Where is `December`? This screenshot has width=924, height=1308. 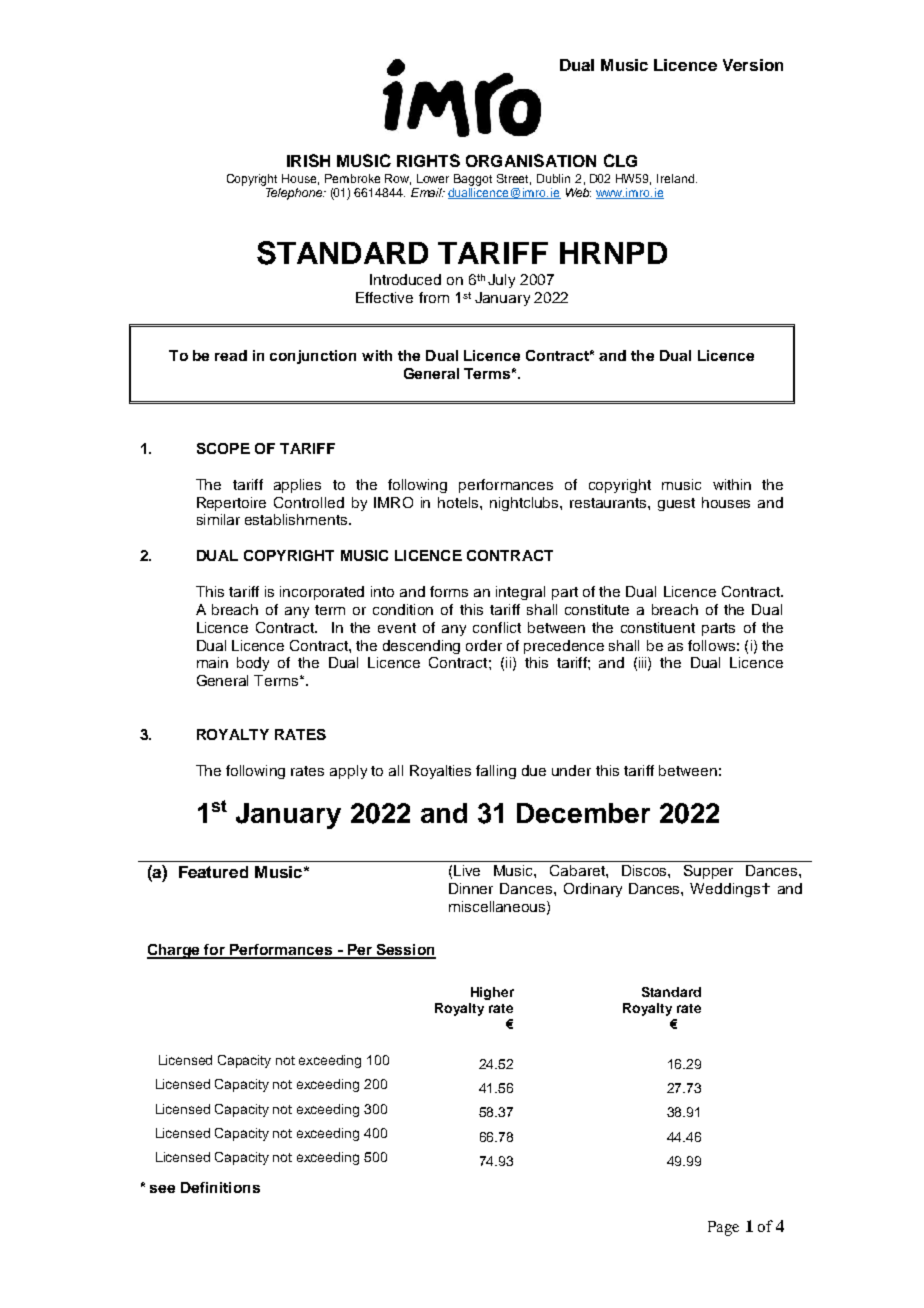
December is located at coordinates (583, 813).
